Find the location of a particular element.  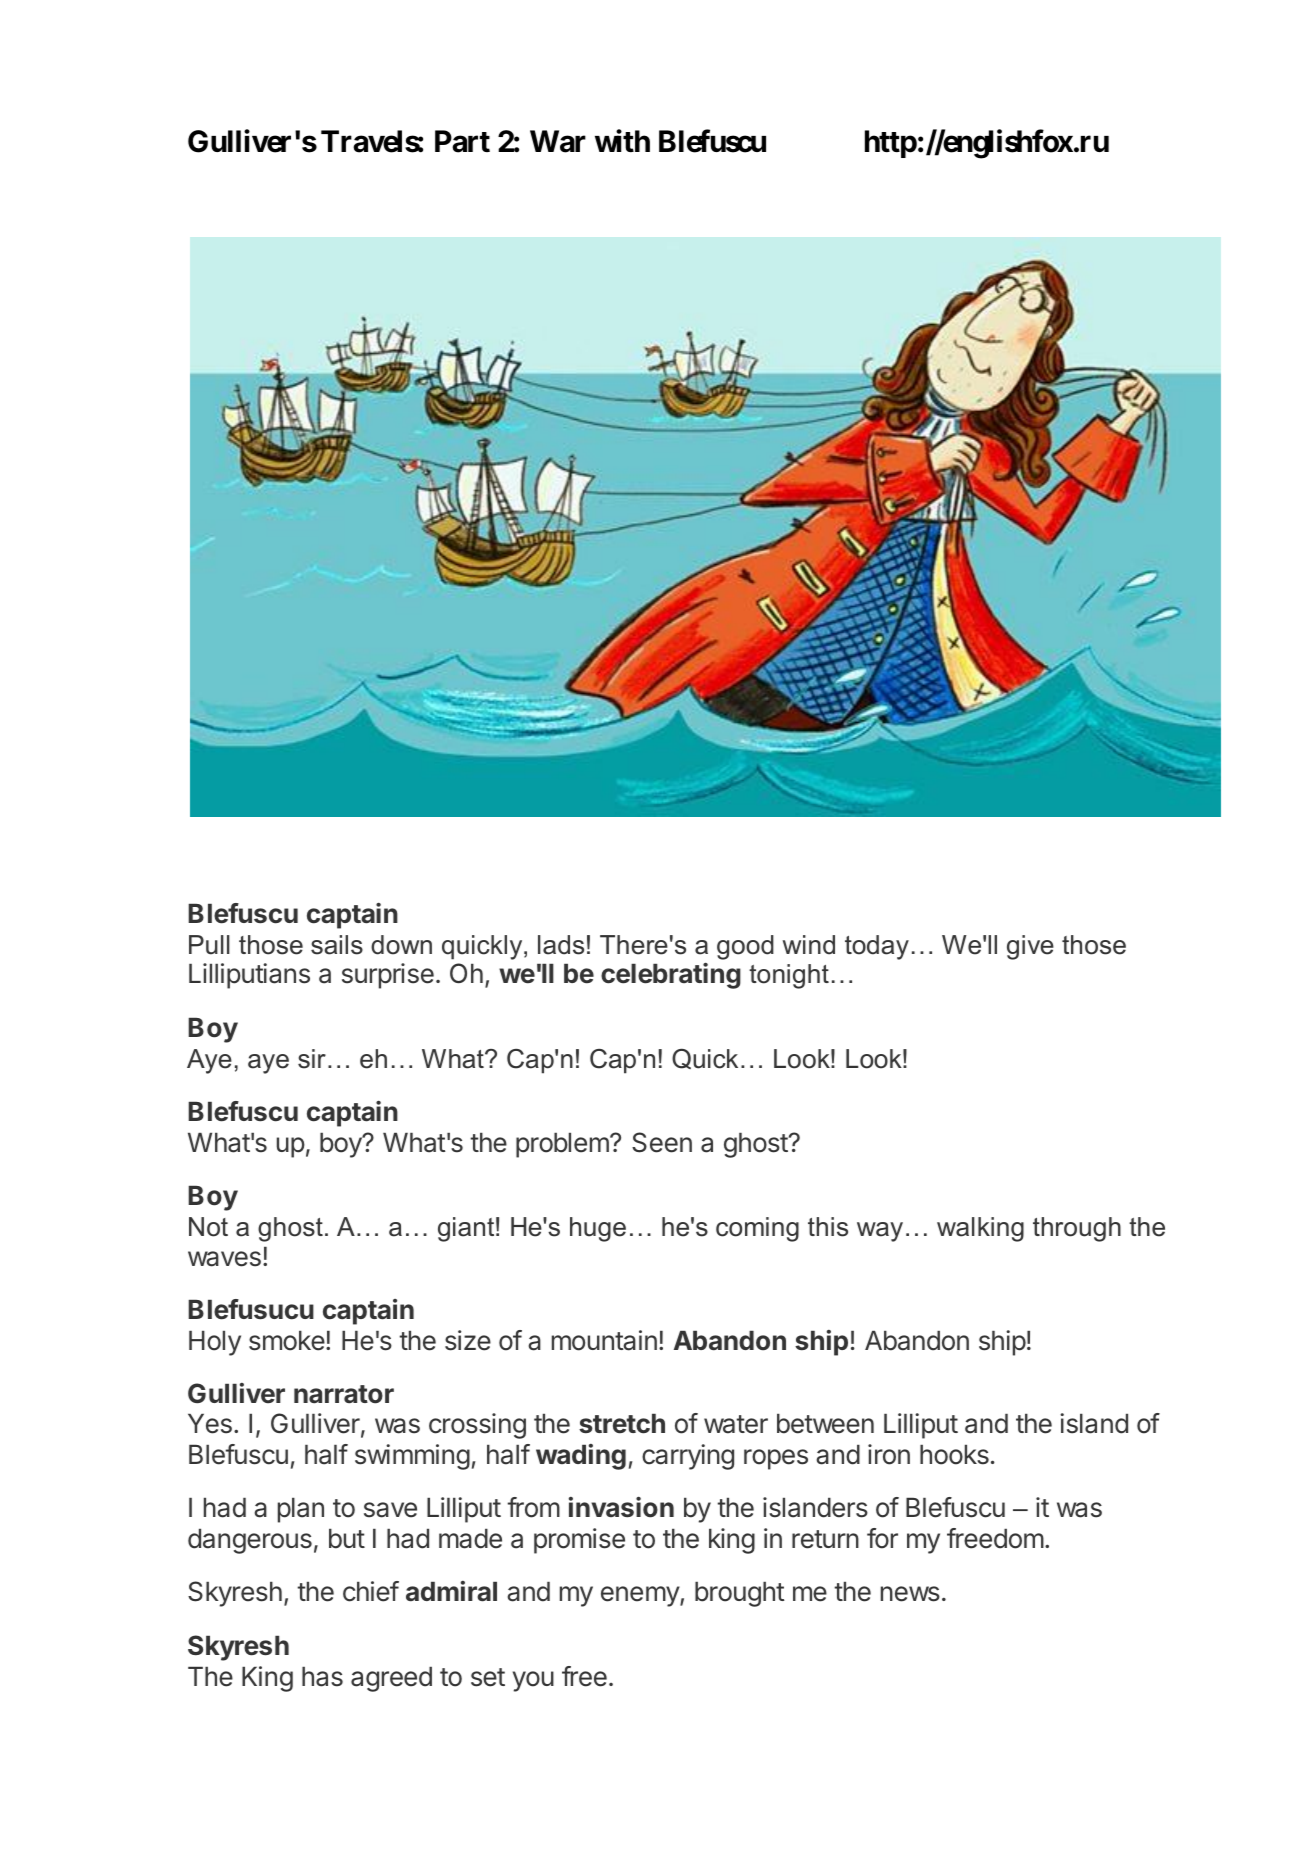

way is located at coordinates (880, 1232).
